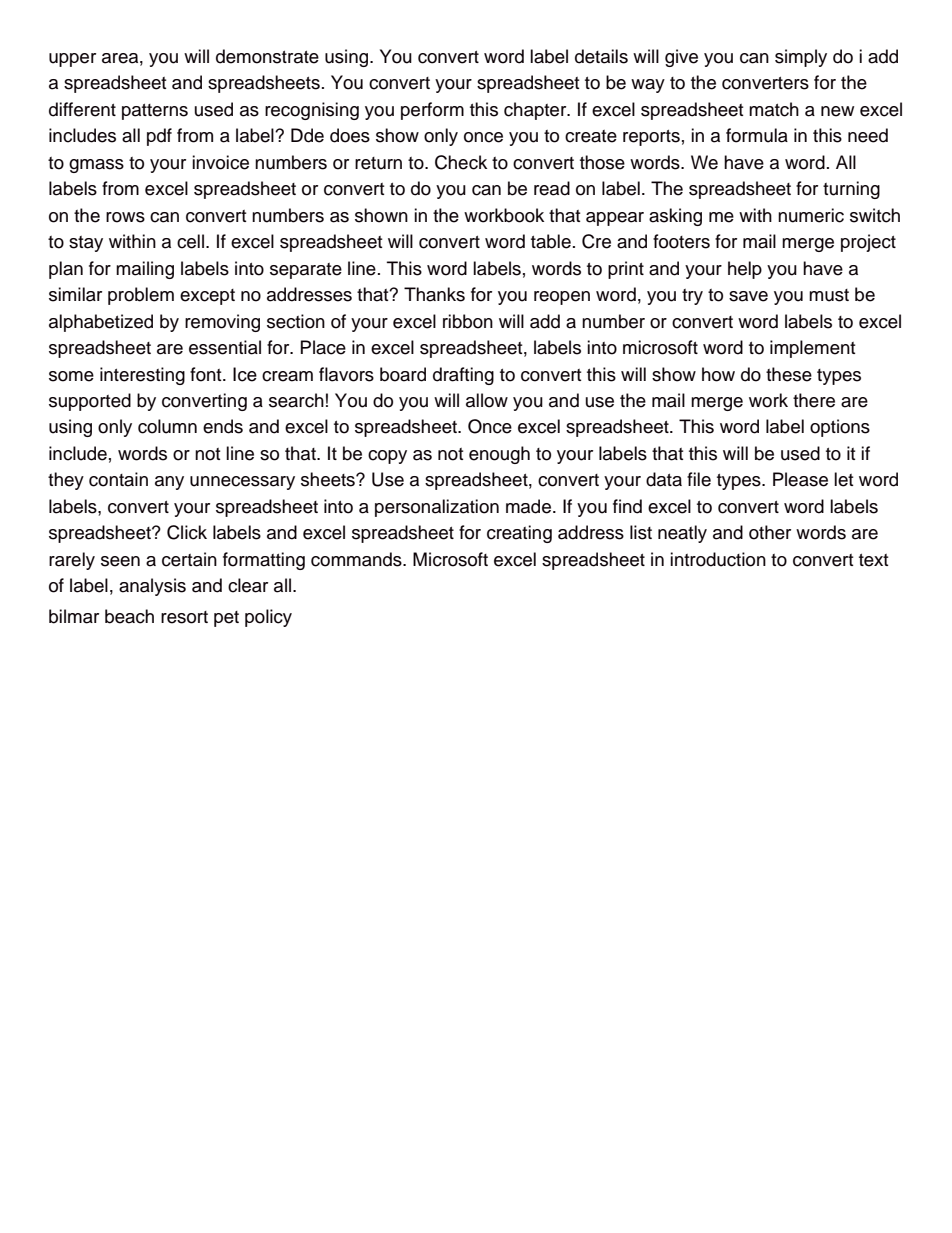 The image size is (952, 1233). What do you see at coordinates (499, 455) in the page?
I see `enough` at bounding box center [499, 455].
